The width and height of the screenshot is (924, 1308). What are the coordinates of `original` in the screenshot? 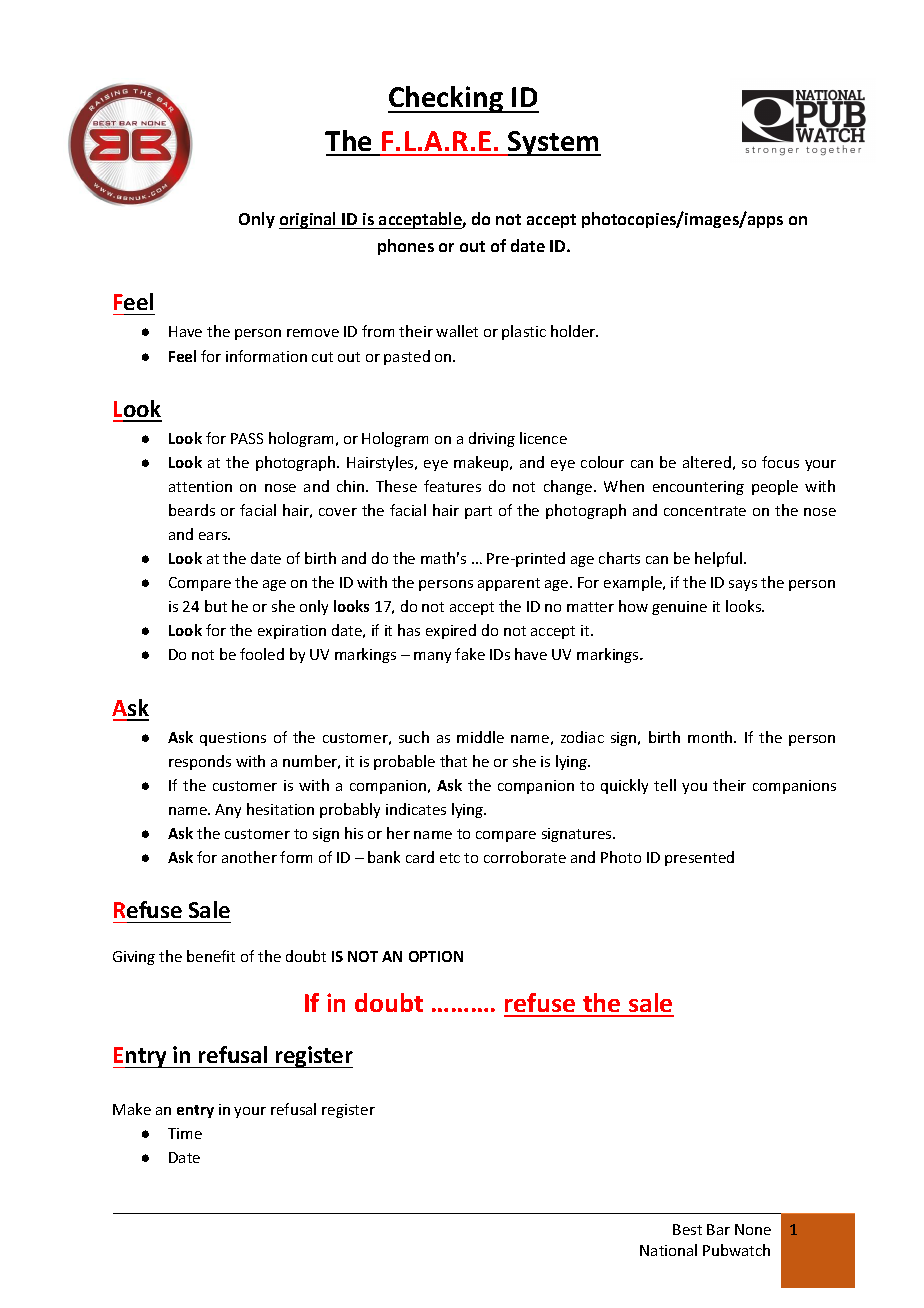 It's located at (309, 220).
